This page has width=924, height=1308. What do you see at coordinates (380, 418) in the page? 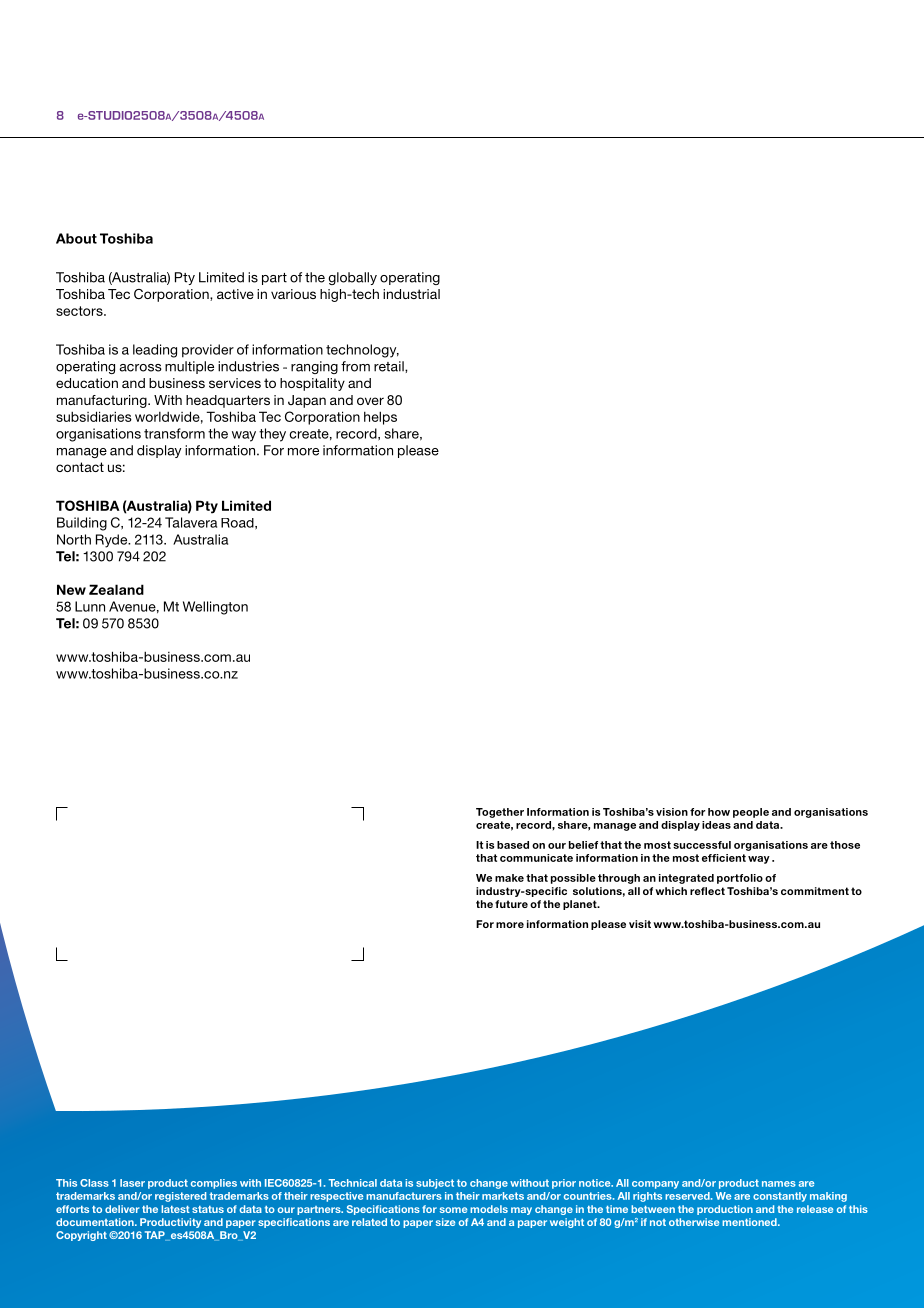
I see `helps` at bounding box center [380, 418].
